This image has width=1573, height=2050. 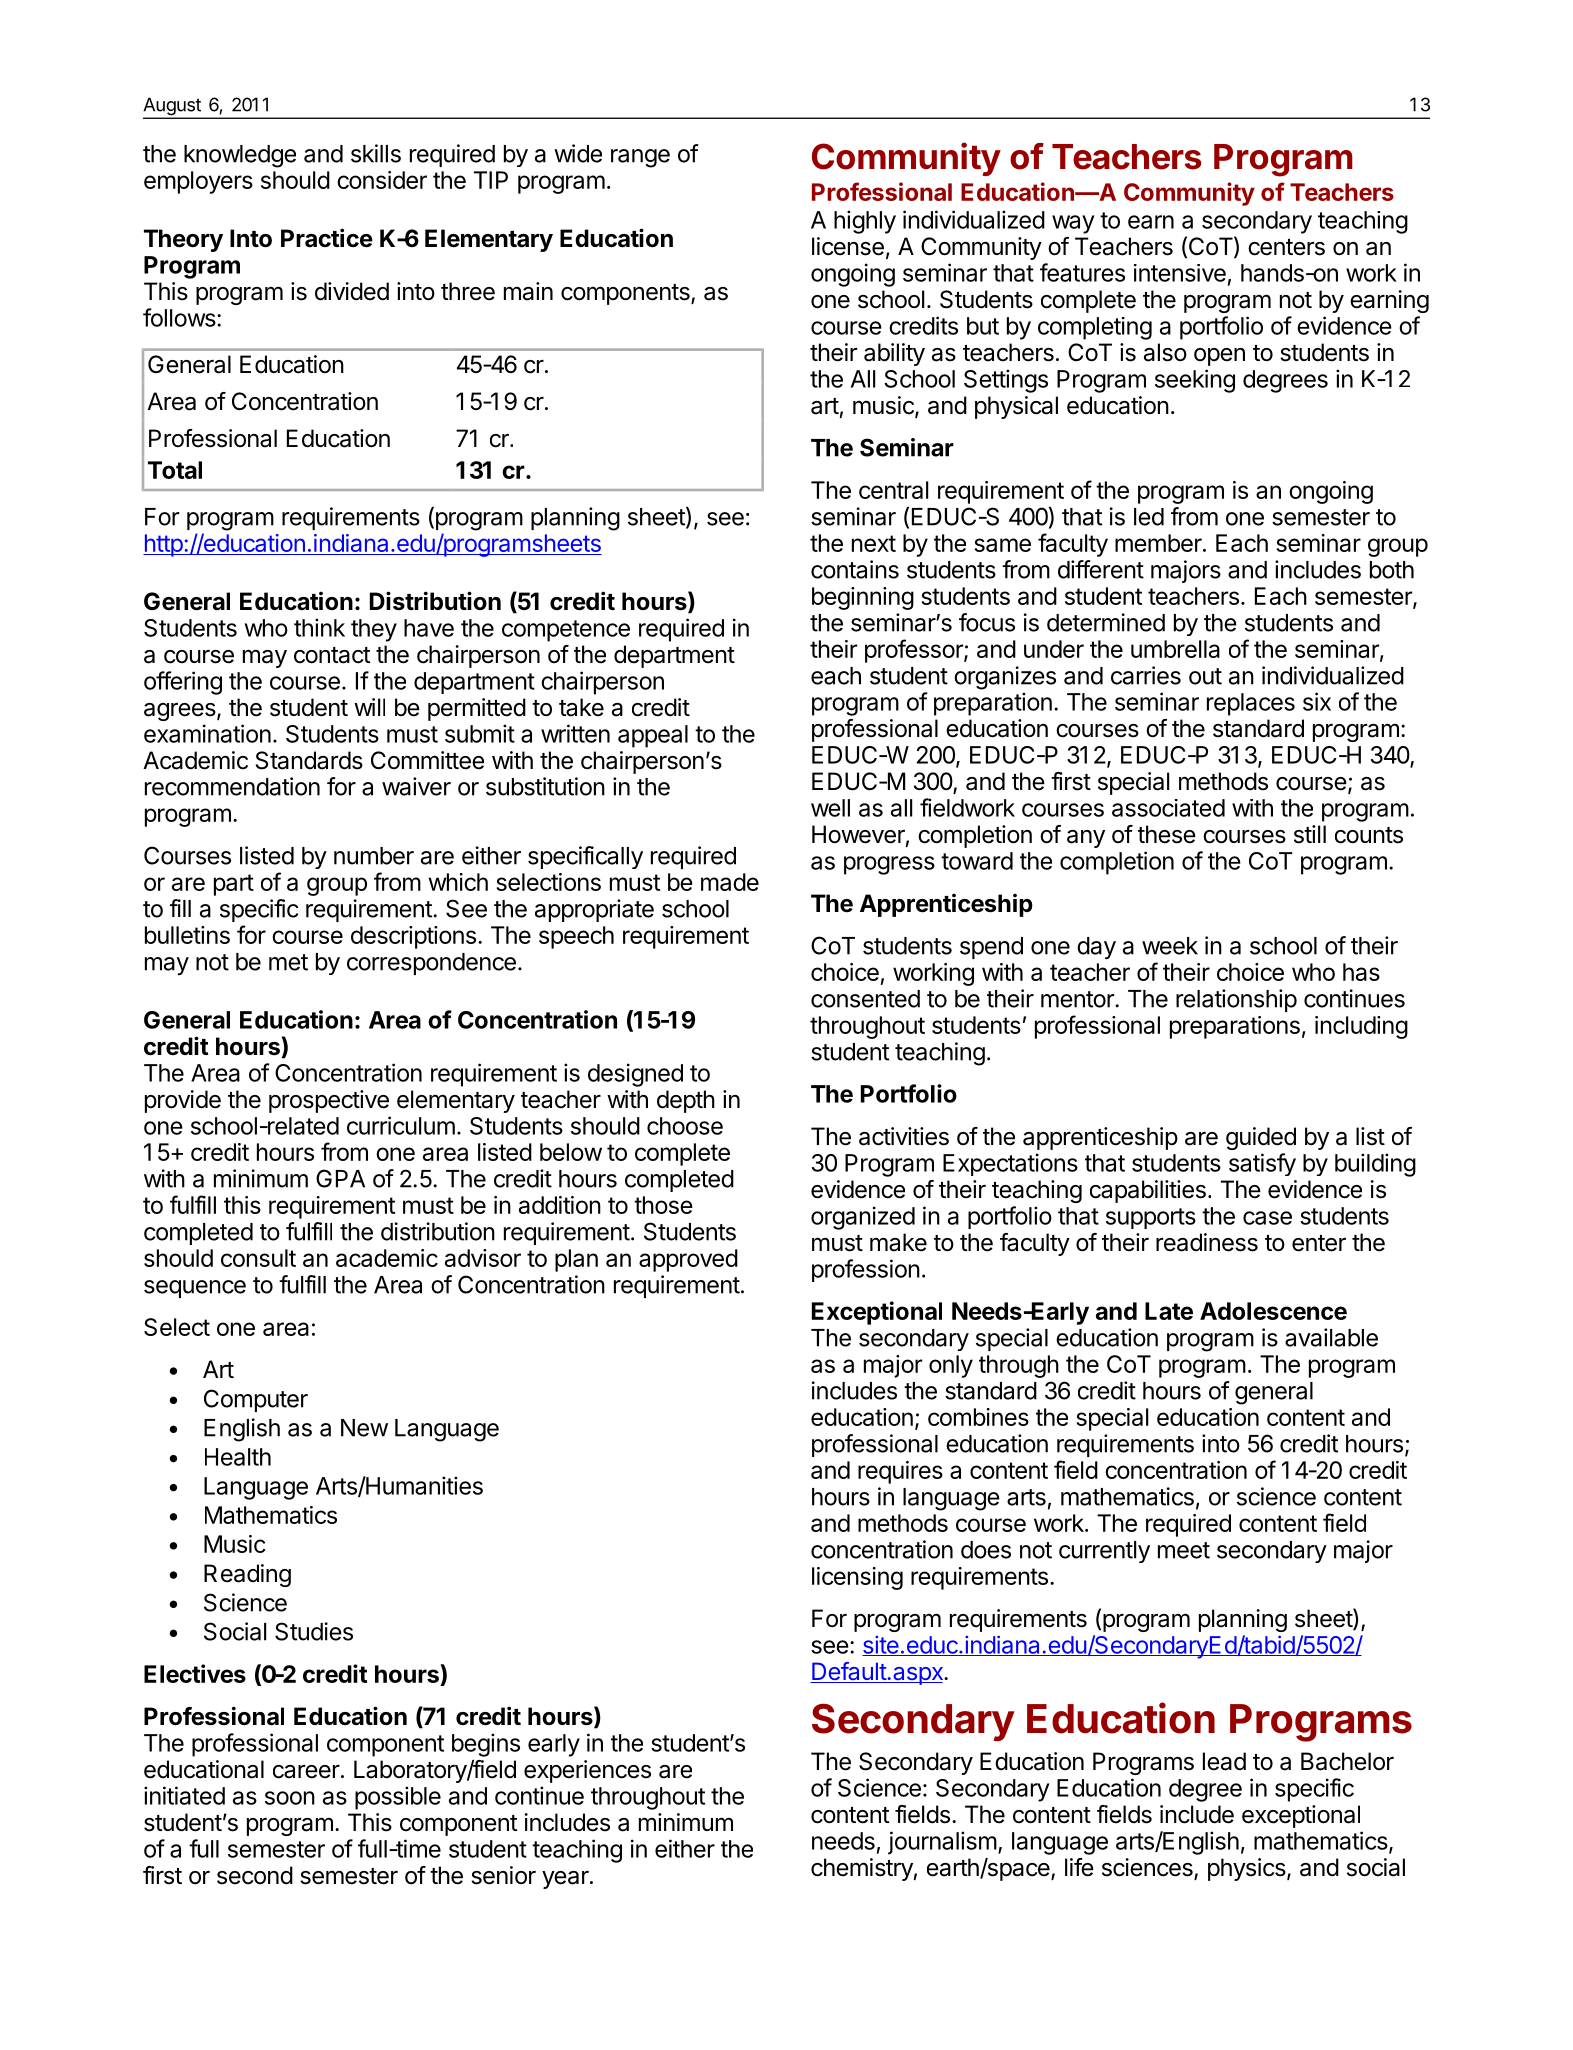 I want to click on soon, so click(x=290, y=1798).
